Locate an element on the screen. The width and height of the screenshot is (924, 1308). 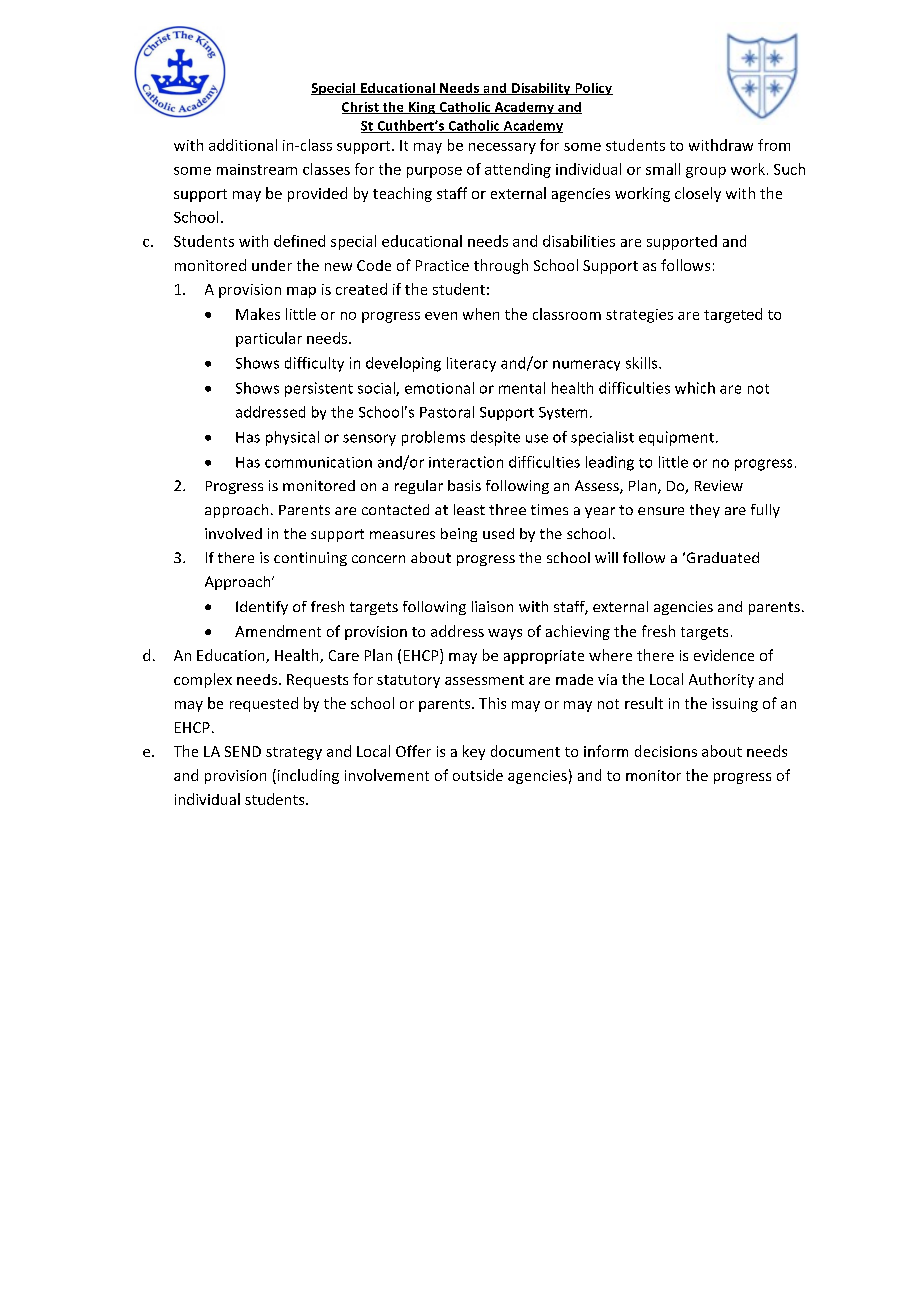
Disability is located at coordinates (541, 89).
